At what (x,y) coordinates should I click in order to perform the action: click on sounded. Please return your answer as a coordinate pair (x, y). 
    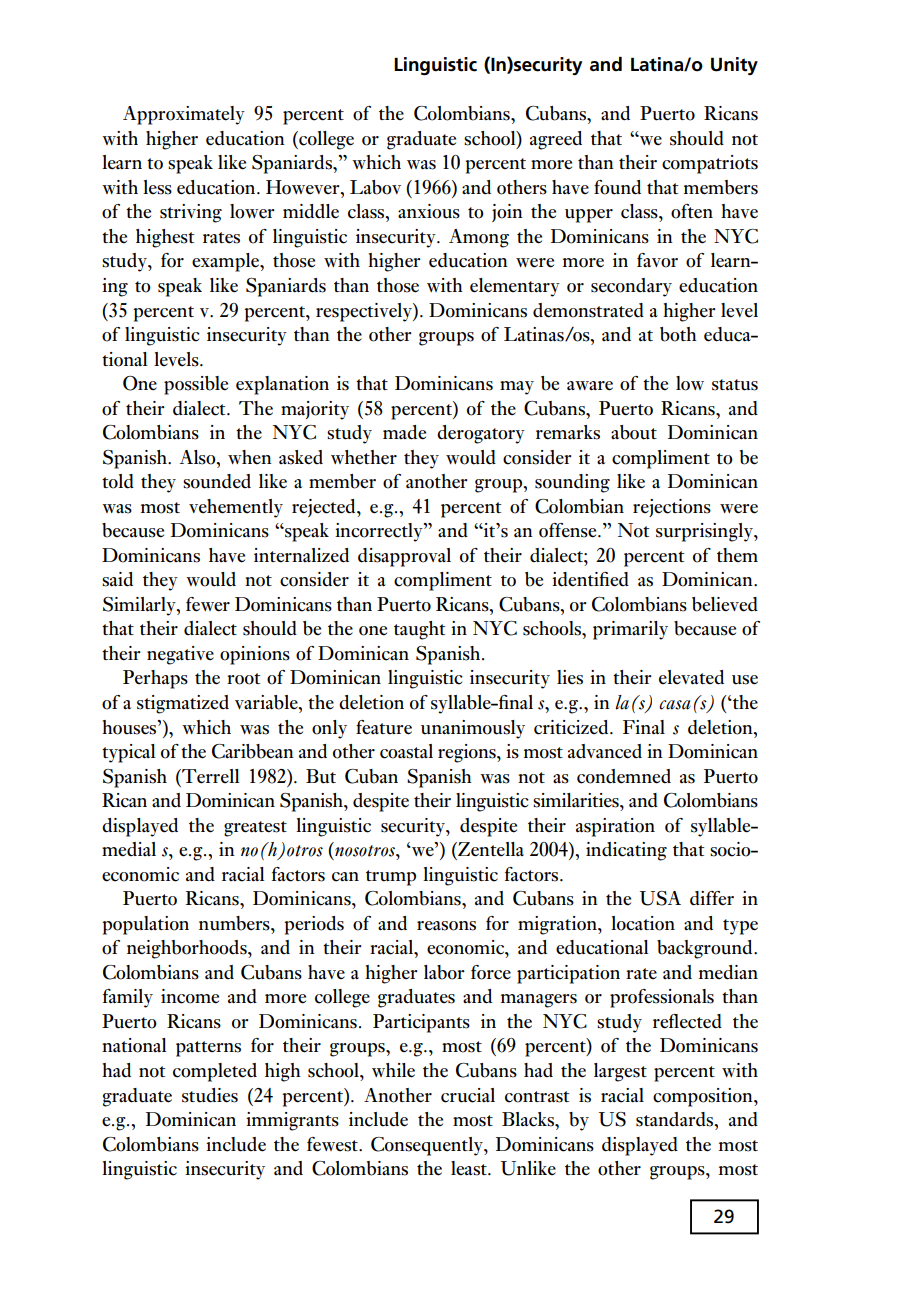
    Looking at the image, I should click on (217, 481).
